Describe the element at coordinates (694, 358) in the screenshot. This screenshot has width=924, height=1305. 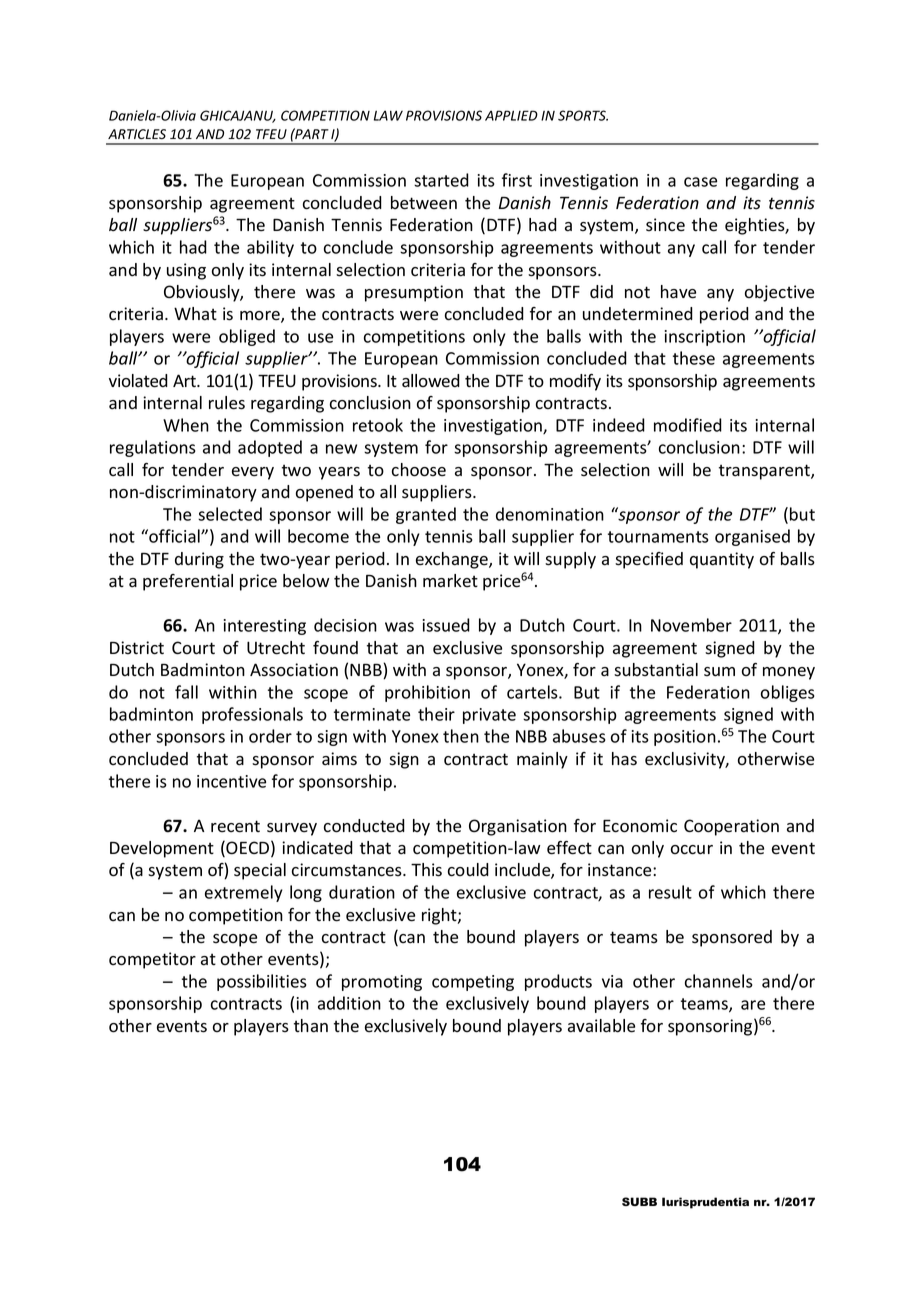
I see `these` at that location.
